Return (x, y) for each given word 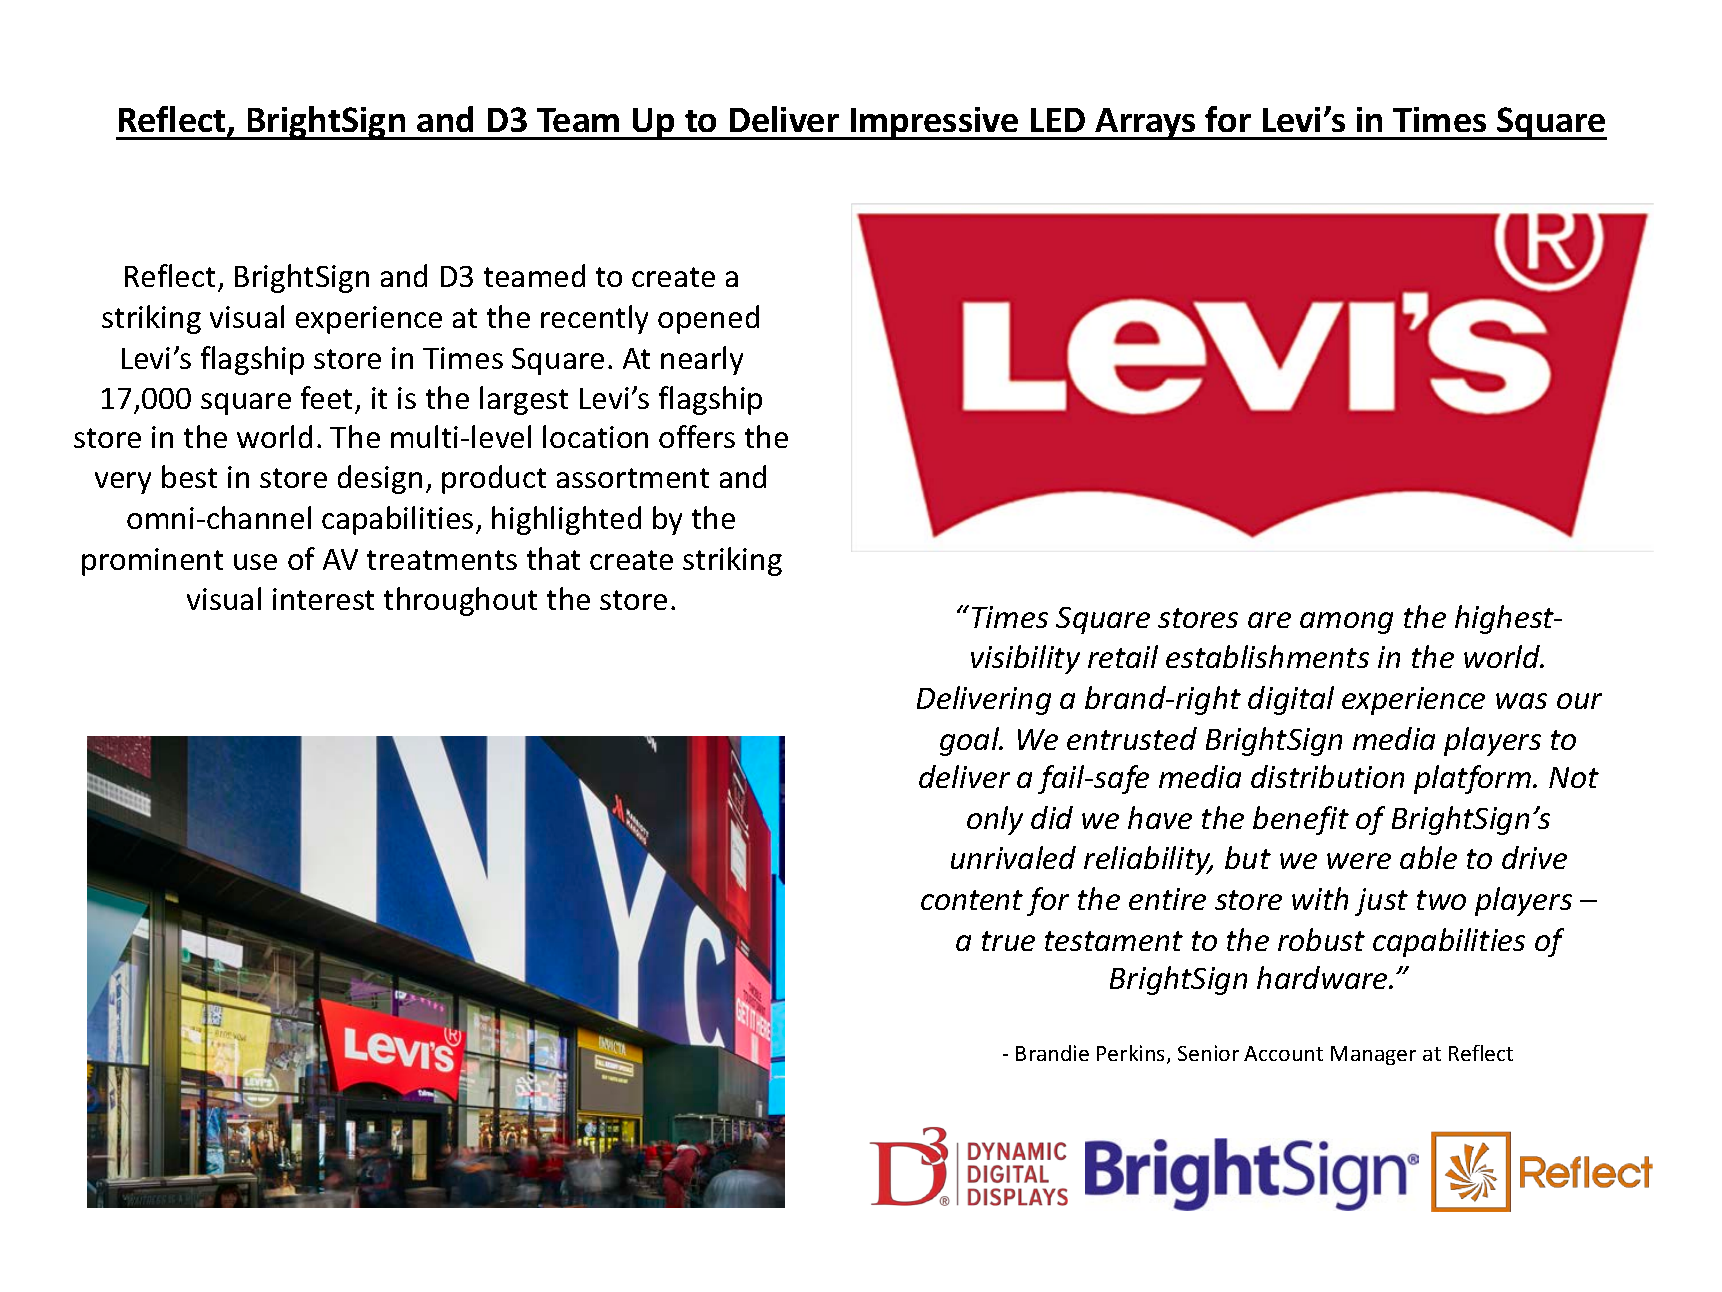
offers (697, 436)
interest (323, 599)
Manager (1373, 1055)
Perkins (1132, 1054)
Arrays (1146, 124)
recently (594, 319)
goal (971, 741)
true (1008, 941)
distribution (1327, 776)
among (1346, 623)
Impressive (935, 123)
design (380, 479)
